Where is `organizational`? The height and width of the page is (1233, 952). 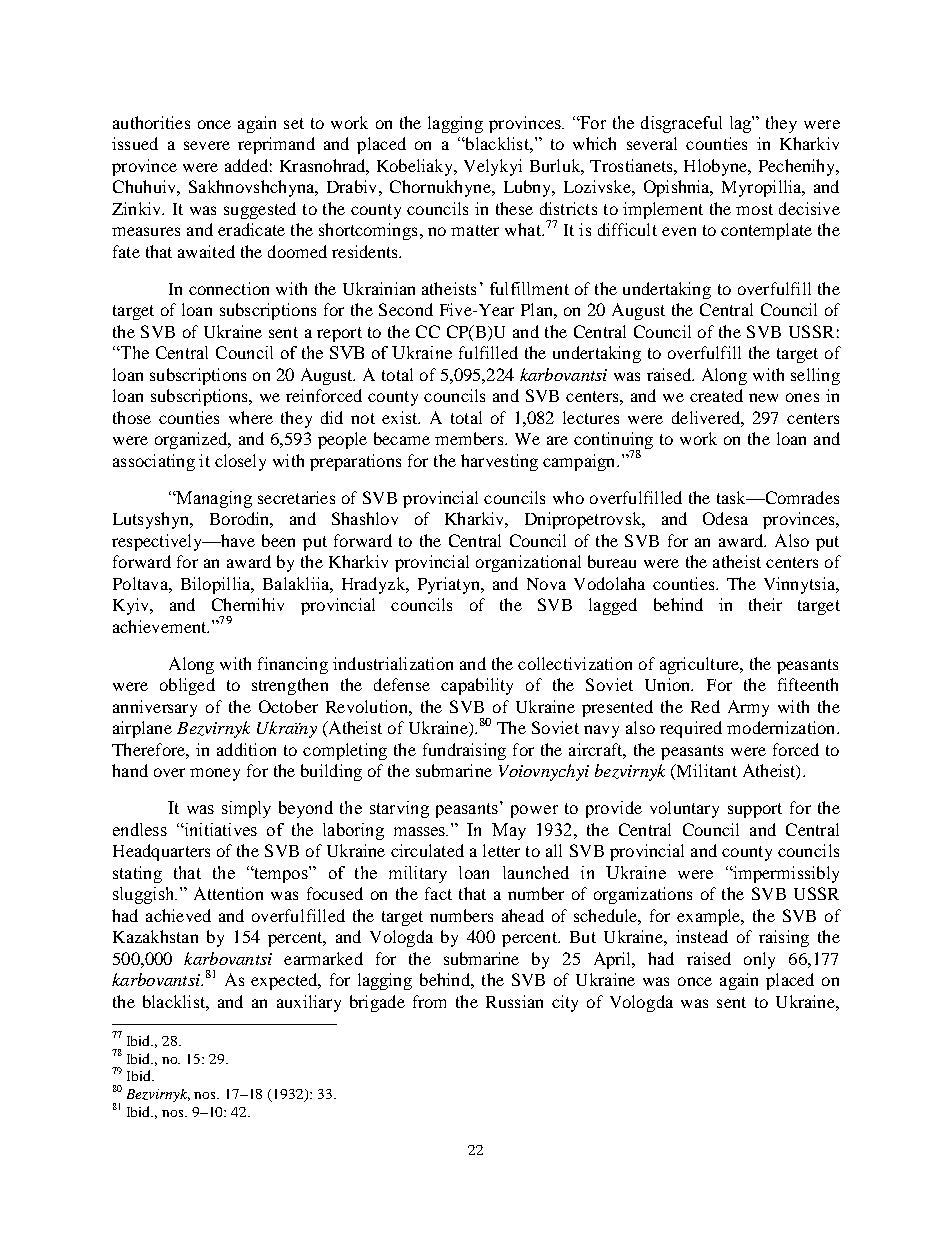 organizational is located at coordinates (528, 563).
